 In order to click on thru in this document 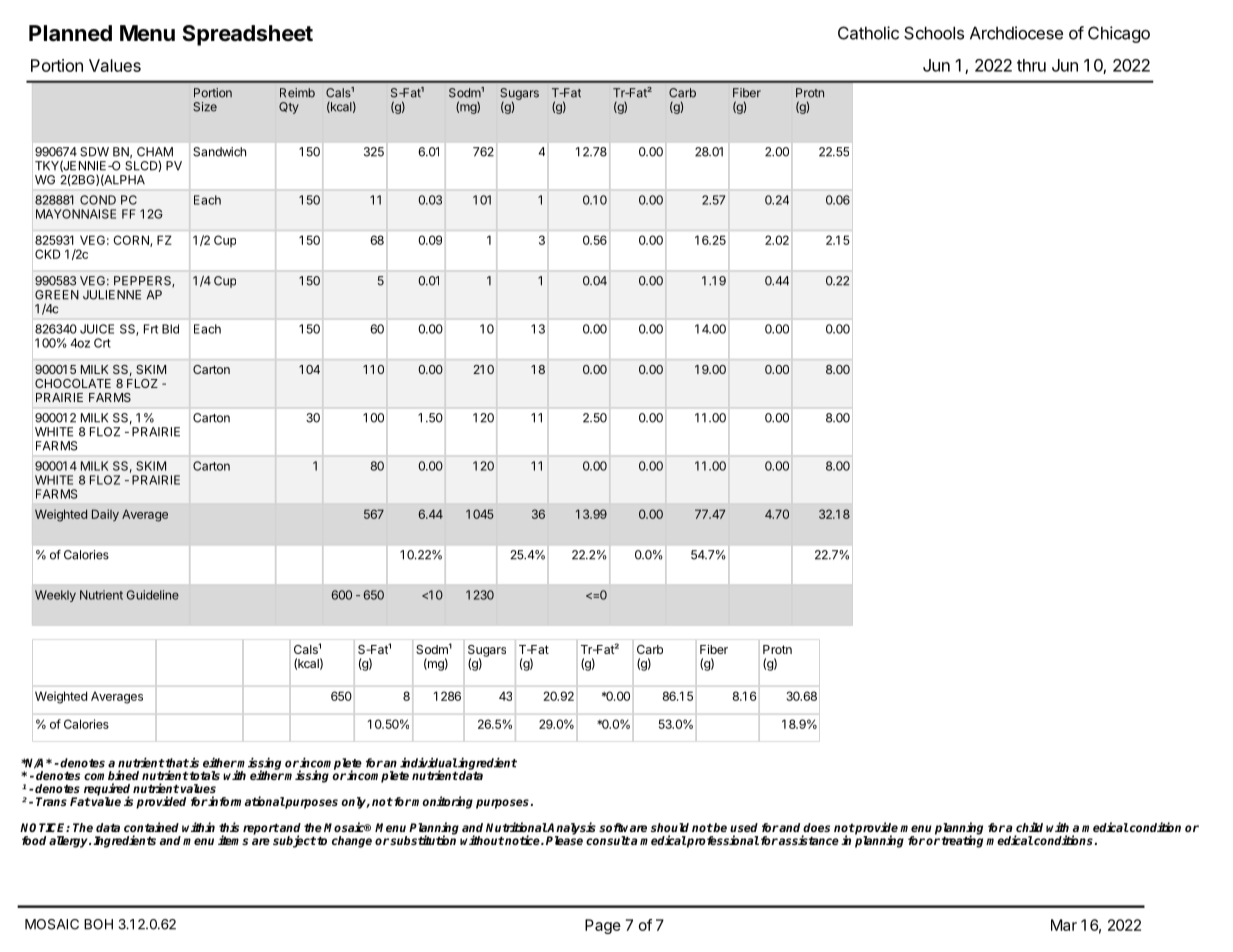, I will do `click(1031, 65)`.
